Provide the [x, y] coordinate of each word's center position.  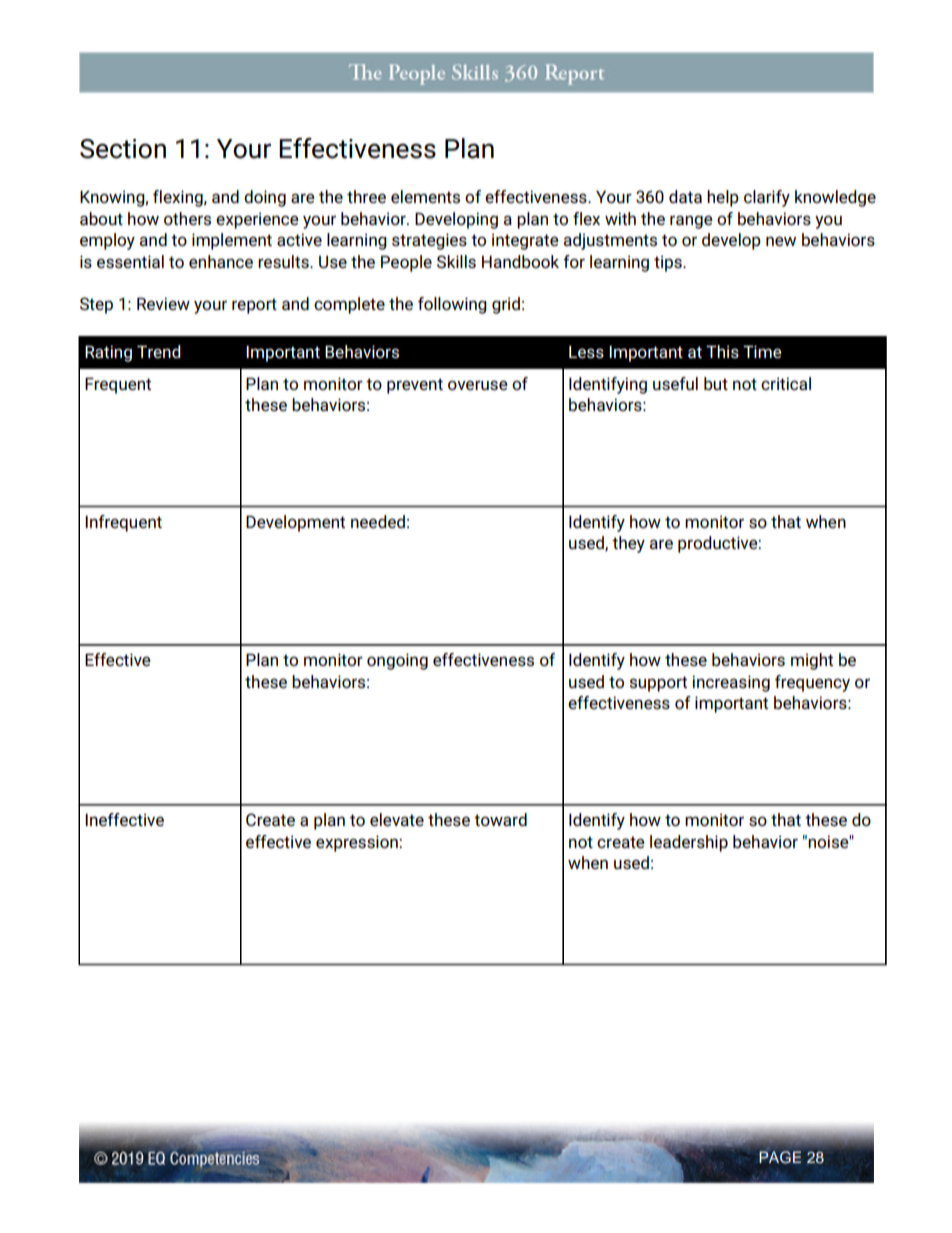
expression [358, 843]
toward [500, 819]
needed [378, 521]
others [187, 218]
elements [425, 196]
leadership [689, 843]
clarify [767, 198]
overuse [478, 385]
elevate [397, 819]
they [628, 544]
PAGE [780, 1157]
